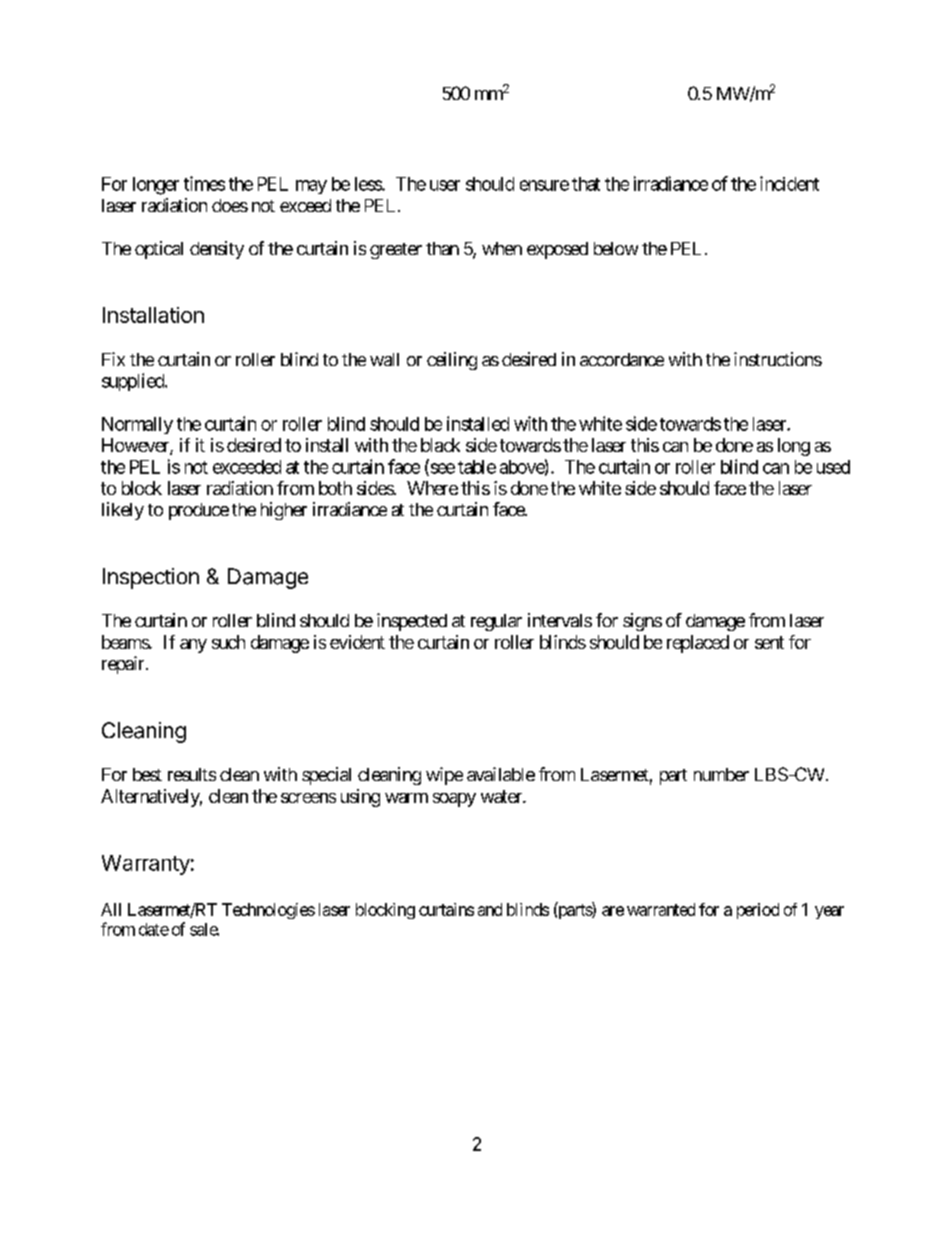 The image size is (952, 1233). What do you see at coordinates (147, 774) in the image?
I see `best` at bounding box center [147, 774].
